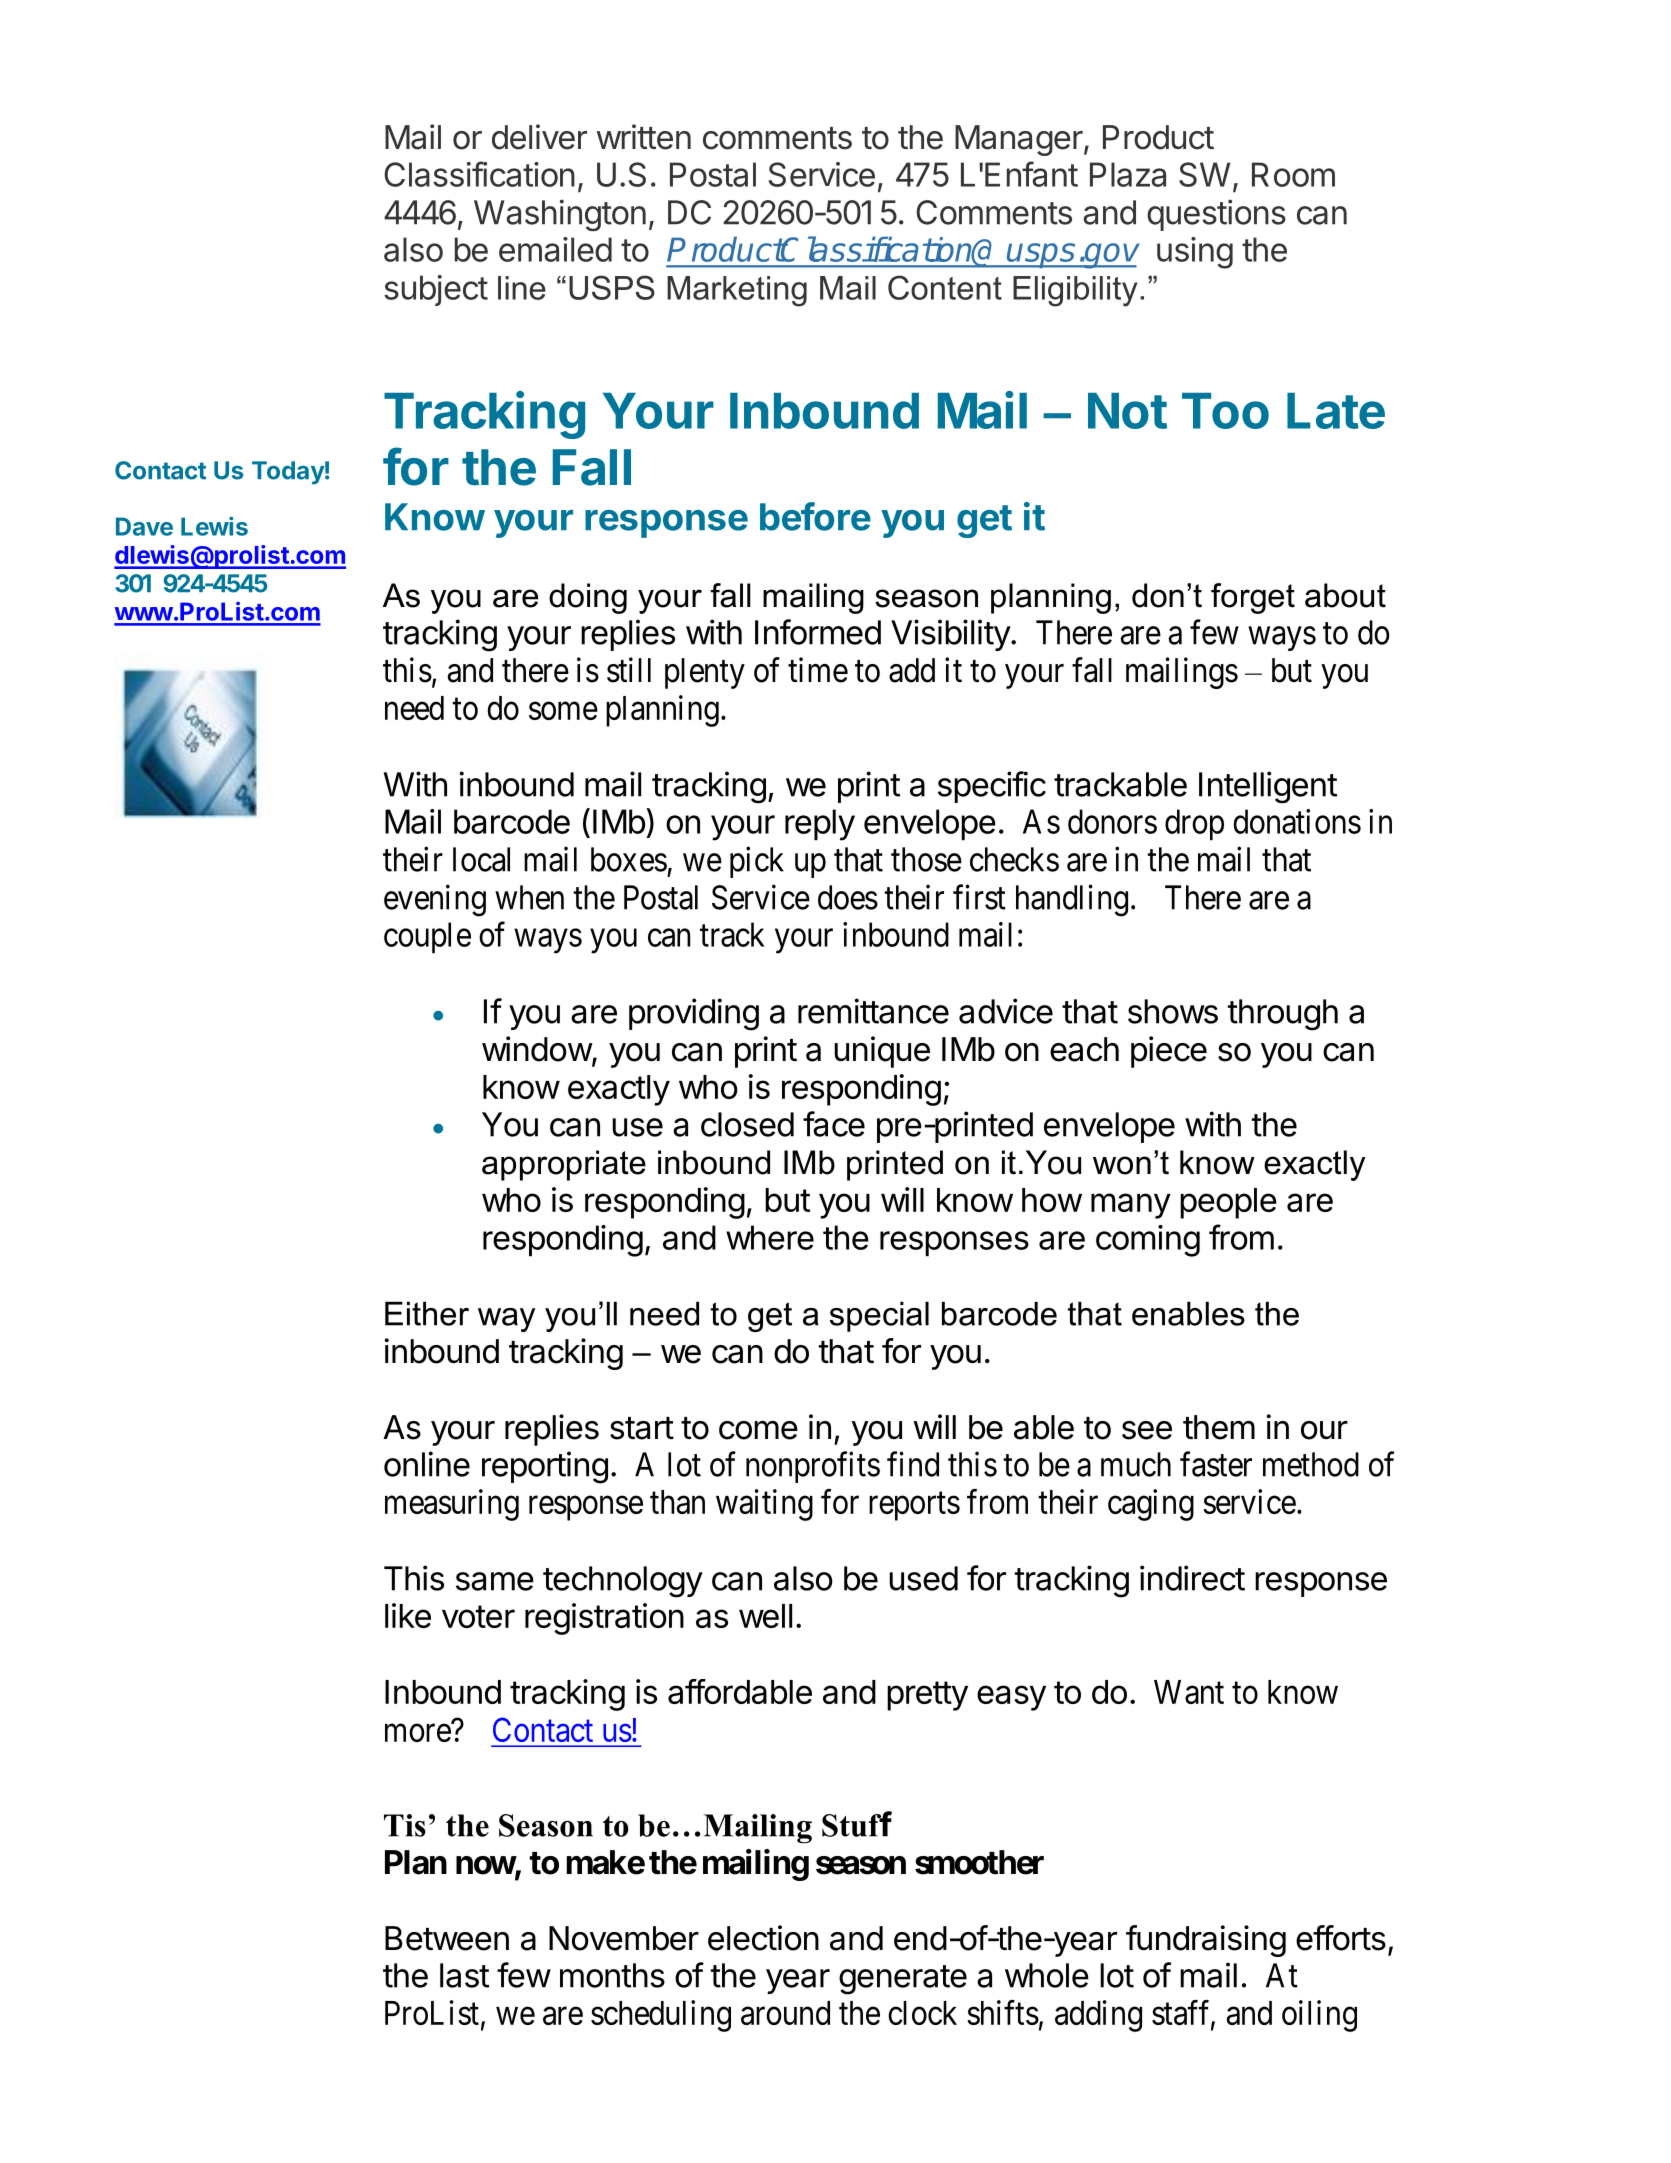 This document has height=2163, width=1671. I want to click on closed, so click(747, 1124).
